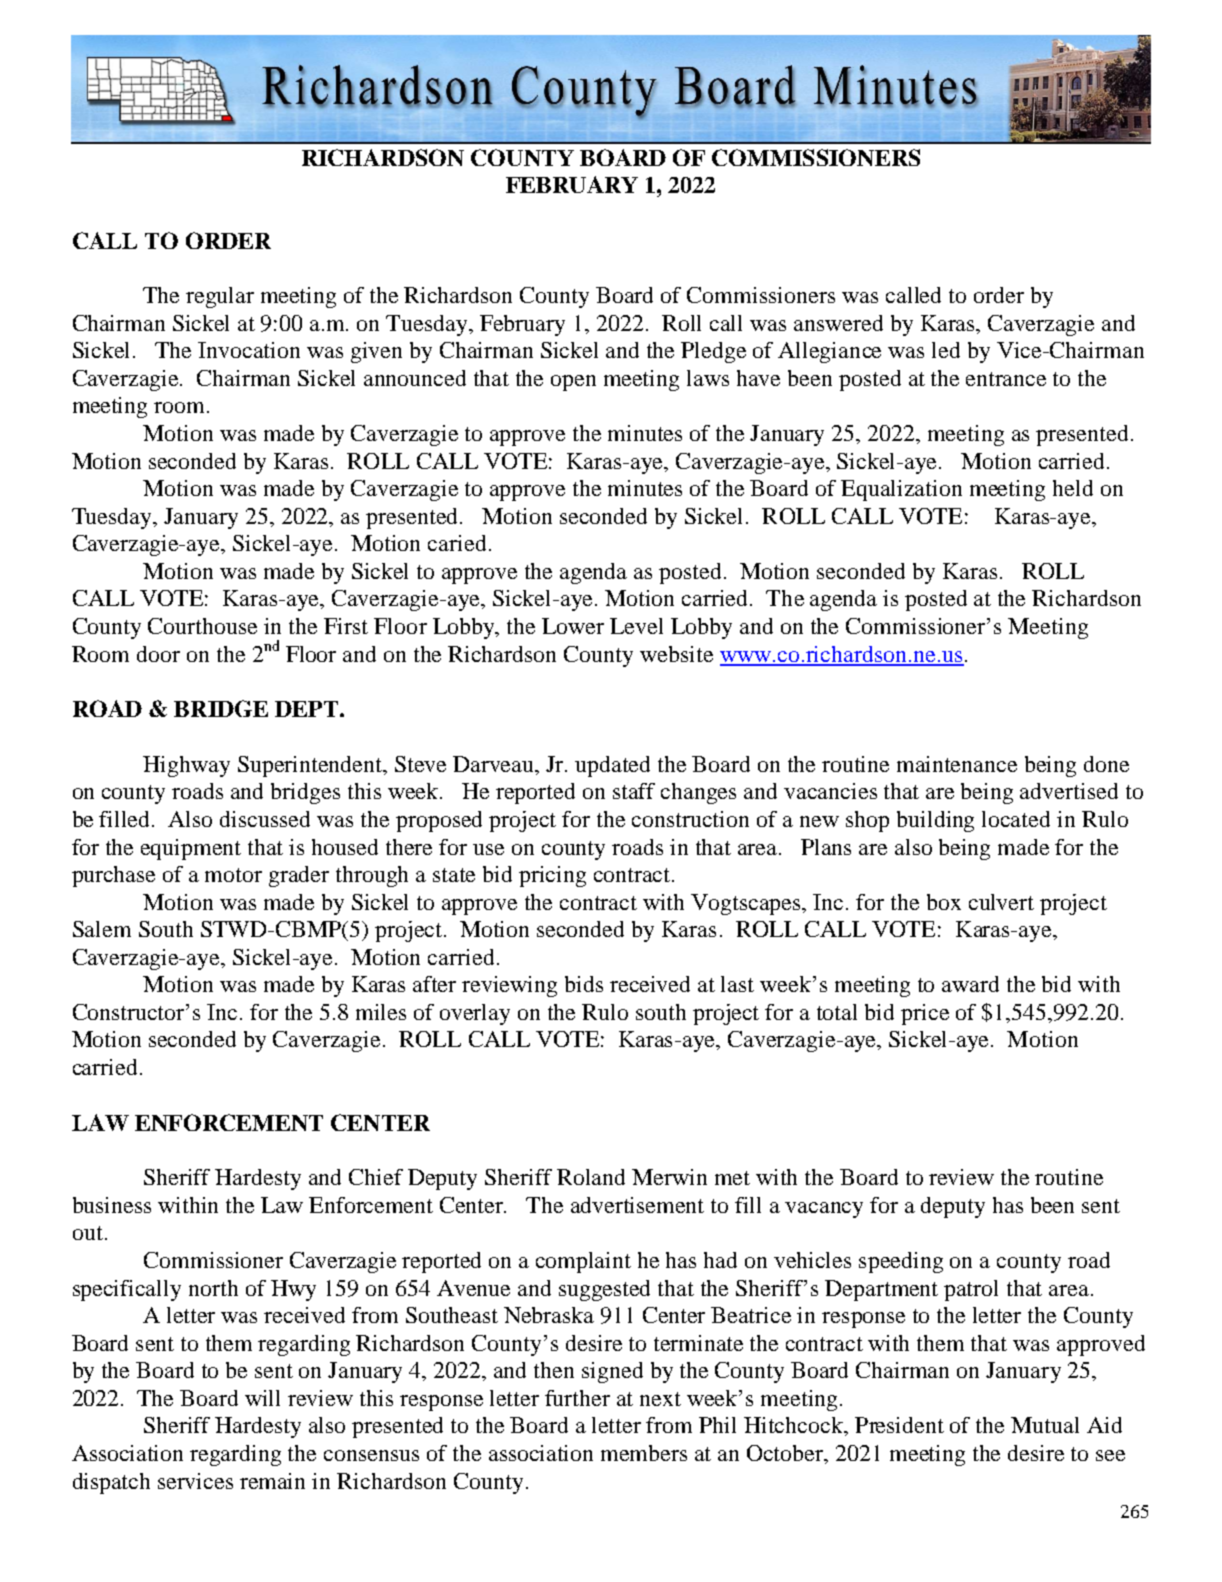 The width and height of the image is (1222, 1582). I want to click on members, so click(644, 1453).
